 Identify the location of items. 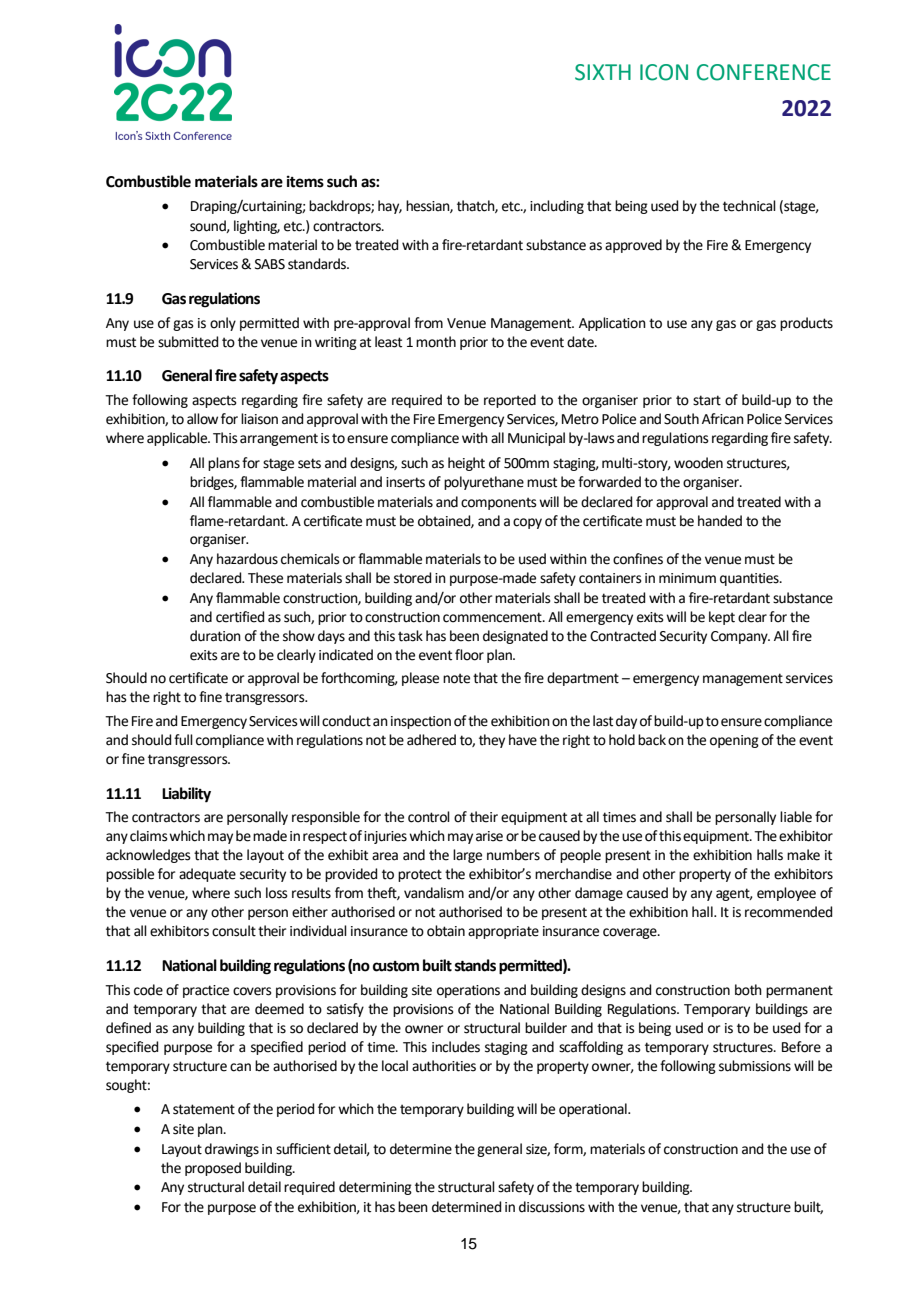
(305, 181).
